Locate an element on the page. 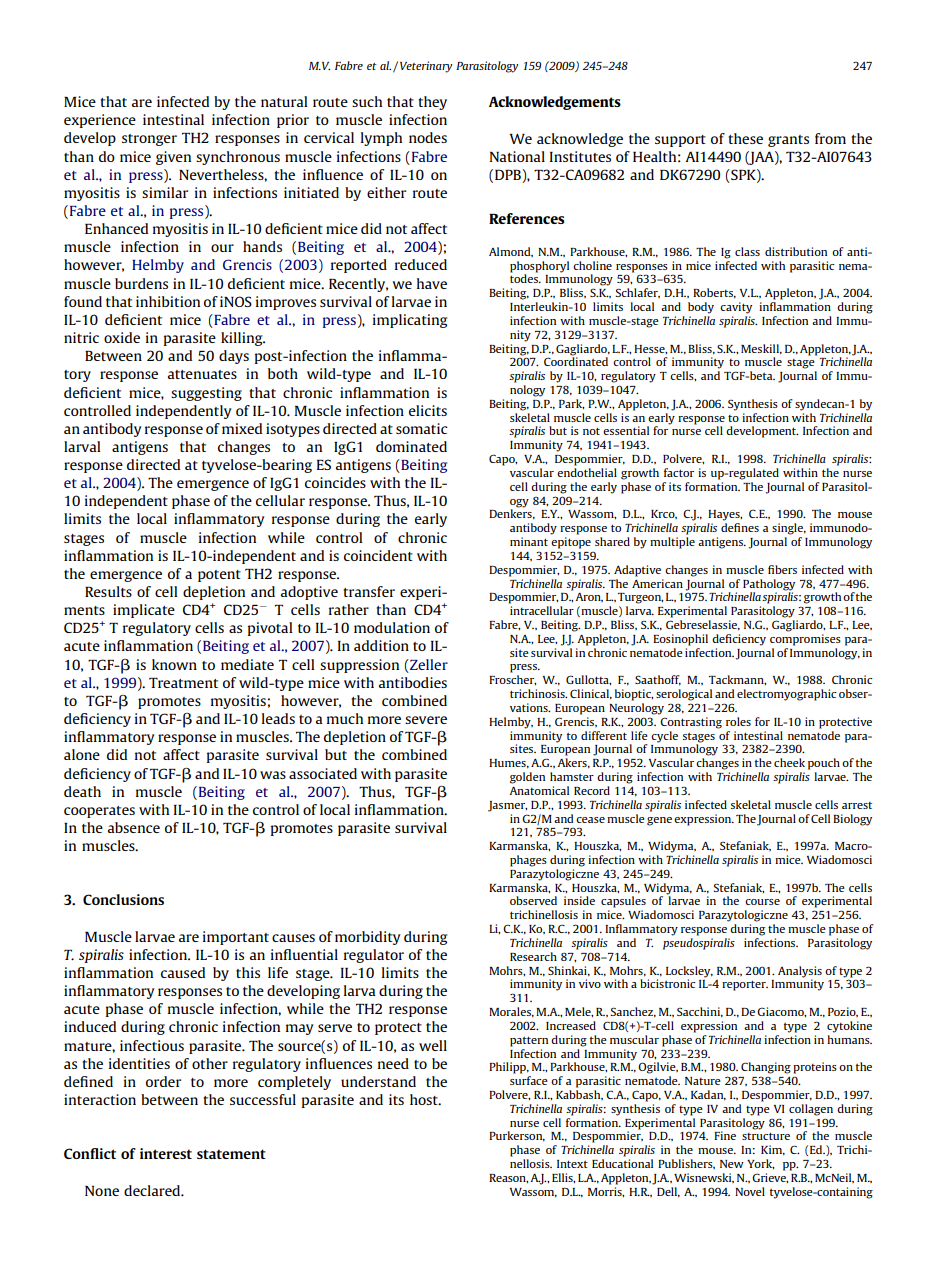  interest is located at coordinates (166, 1153).
